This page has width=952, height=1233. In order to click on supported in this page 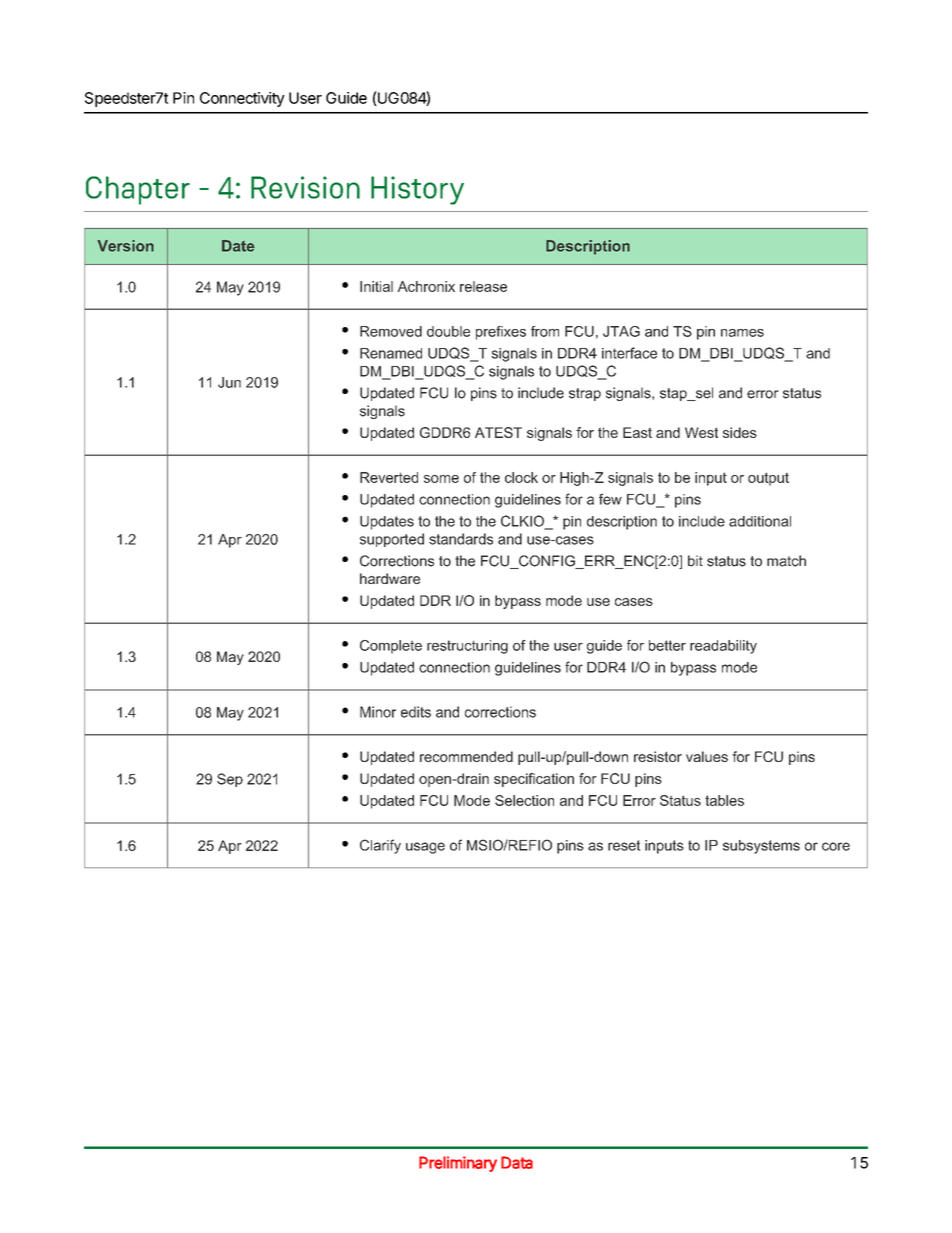, I will do `click(392, 540)`.
